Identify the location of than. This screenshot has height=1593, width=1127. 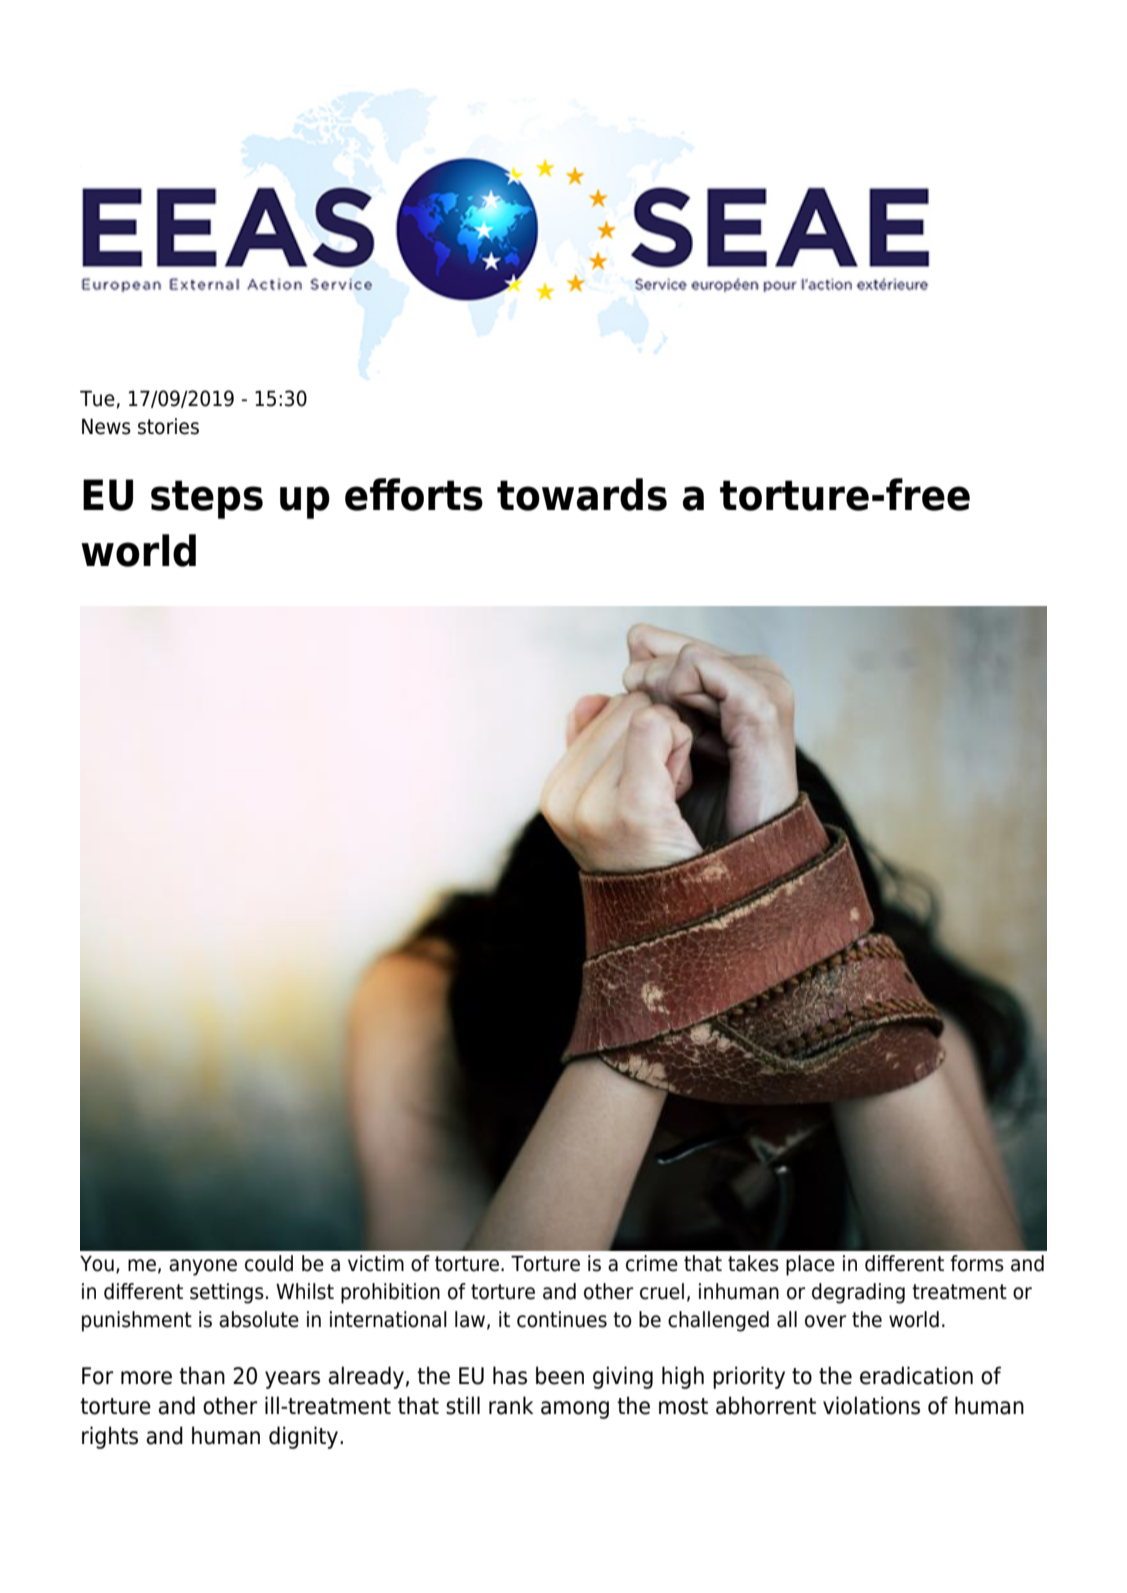
(202, 1375).
